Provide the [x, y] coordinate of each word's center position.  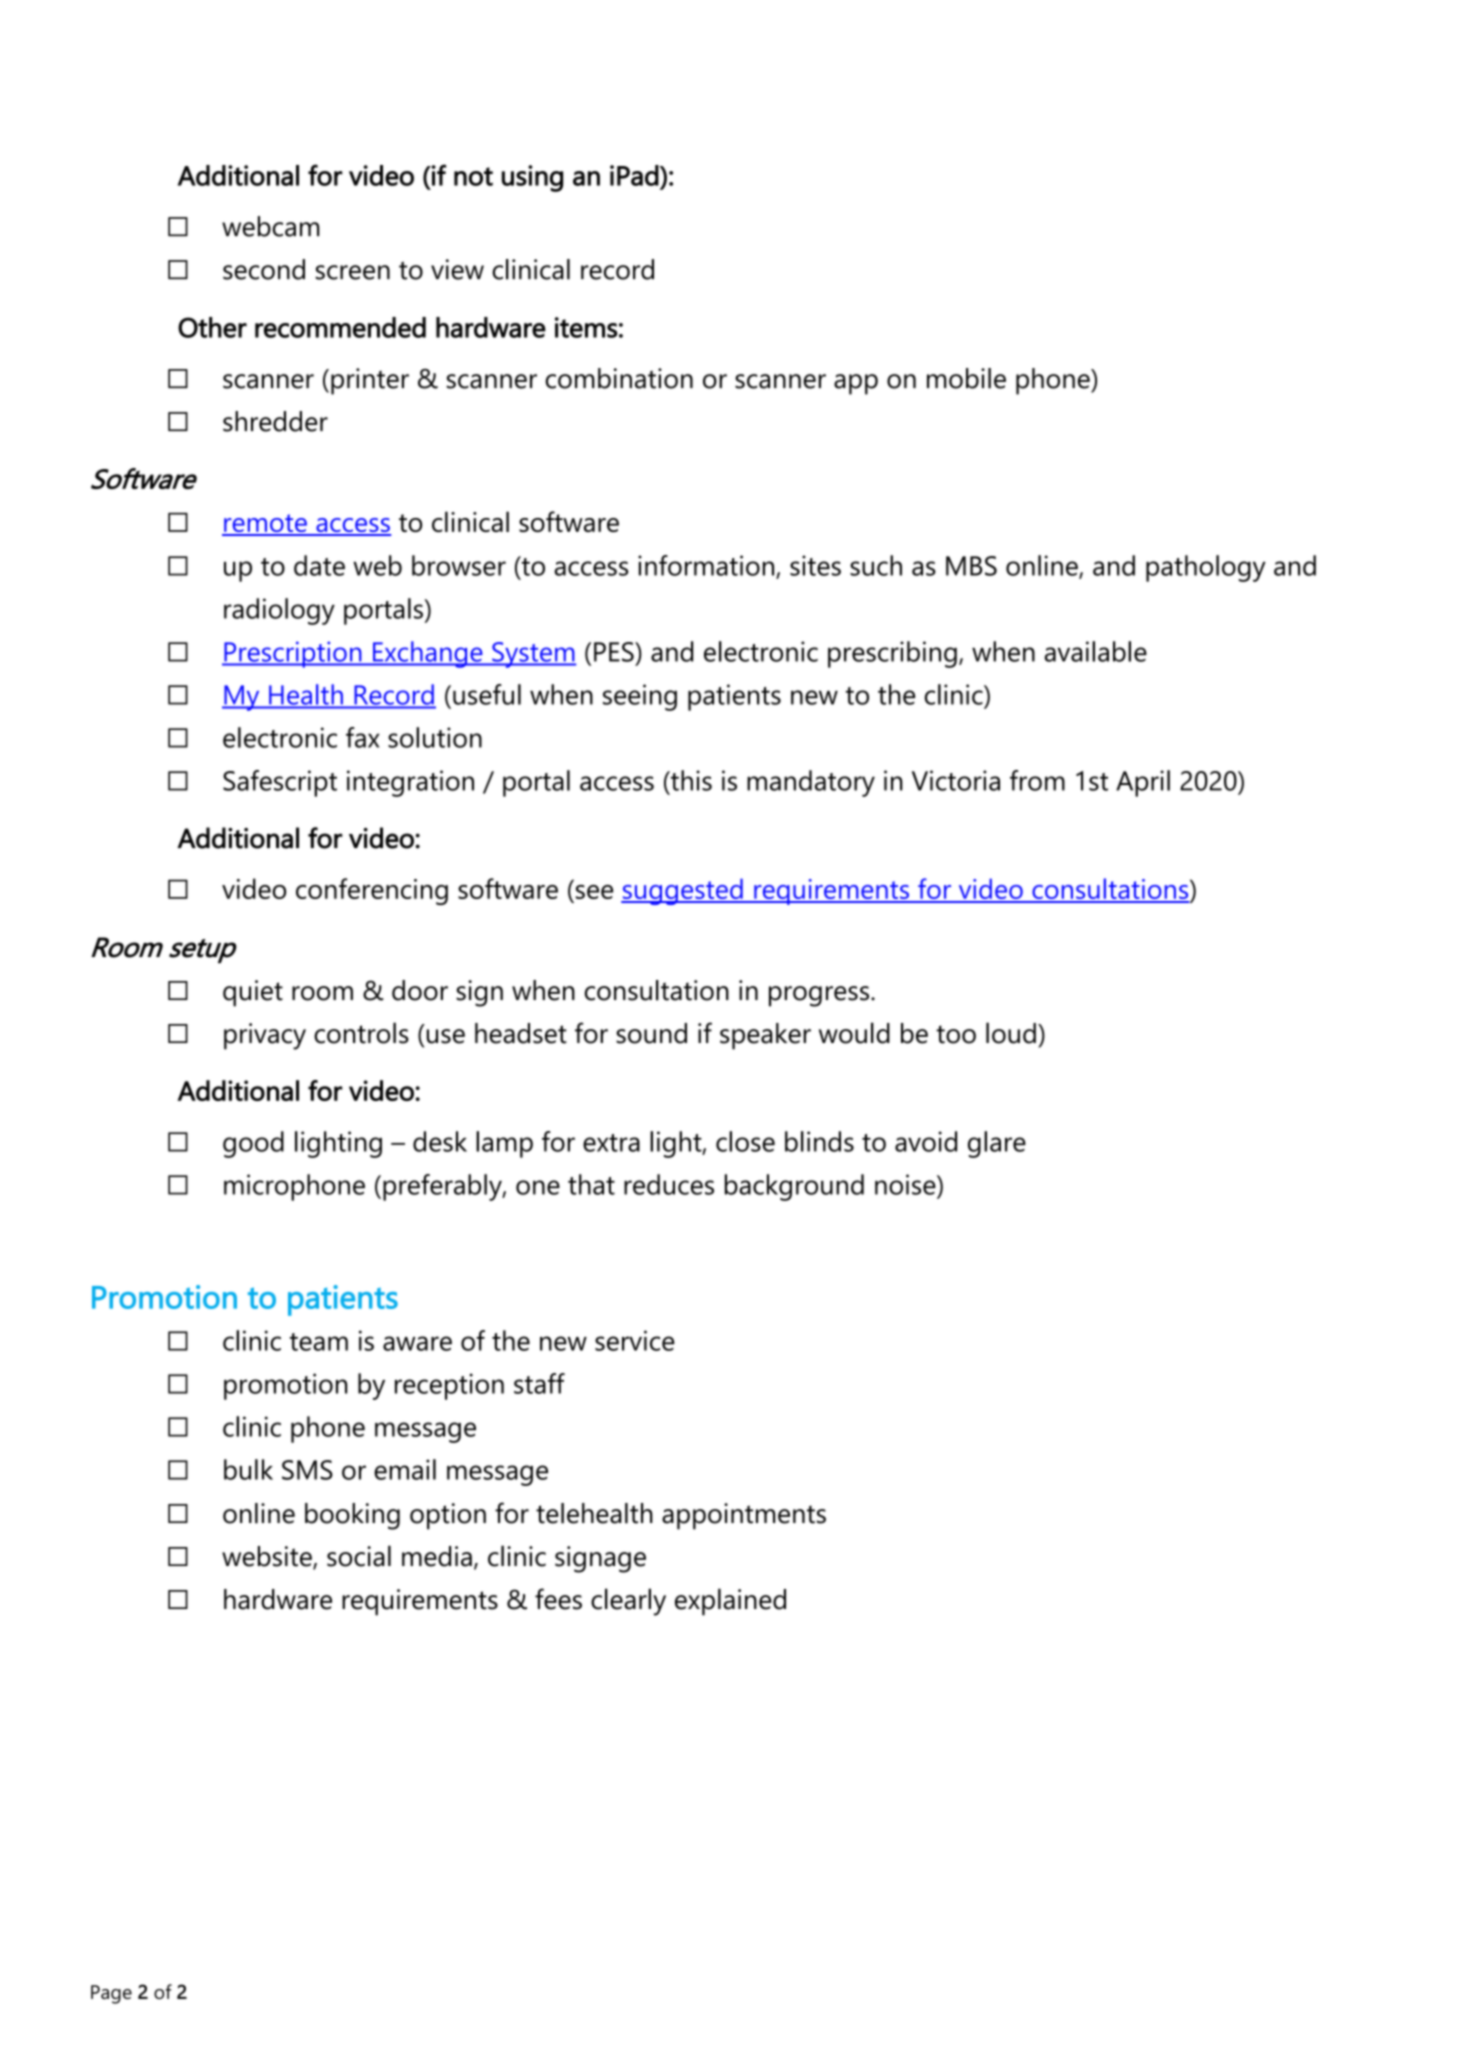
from [1037, 780]
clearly [628, 1602]
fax [363, 737]
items [586, 327]
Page [111, 1994]
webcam [270, 226]
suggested [683, 891]
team [319, 1342]
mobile [966, 378]
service [635, 1340]
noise [906, 1184]
